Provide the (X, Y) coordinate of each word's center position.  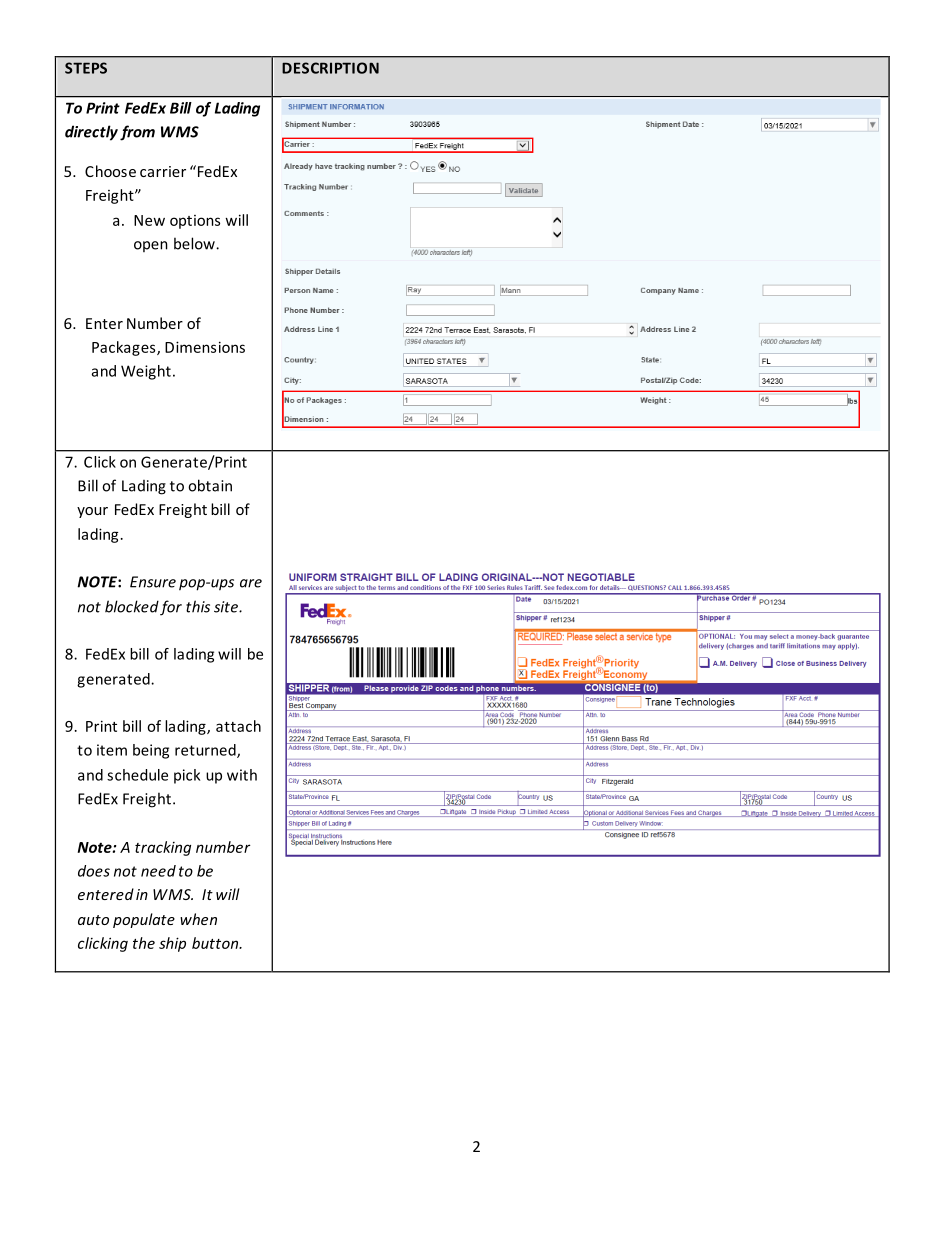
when (198, 919)
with (242, 775)
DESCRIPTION (330, 68)
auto (93, 920)
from (137, 133)
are (251, 583)
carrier (163, 171)
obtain (210, 485)
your (92, 512)
